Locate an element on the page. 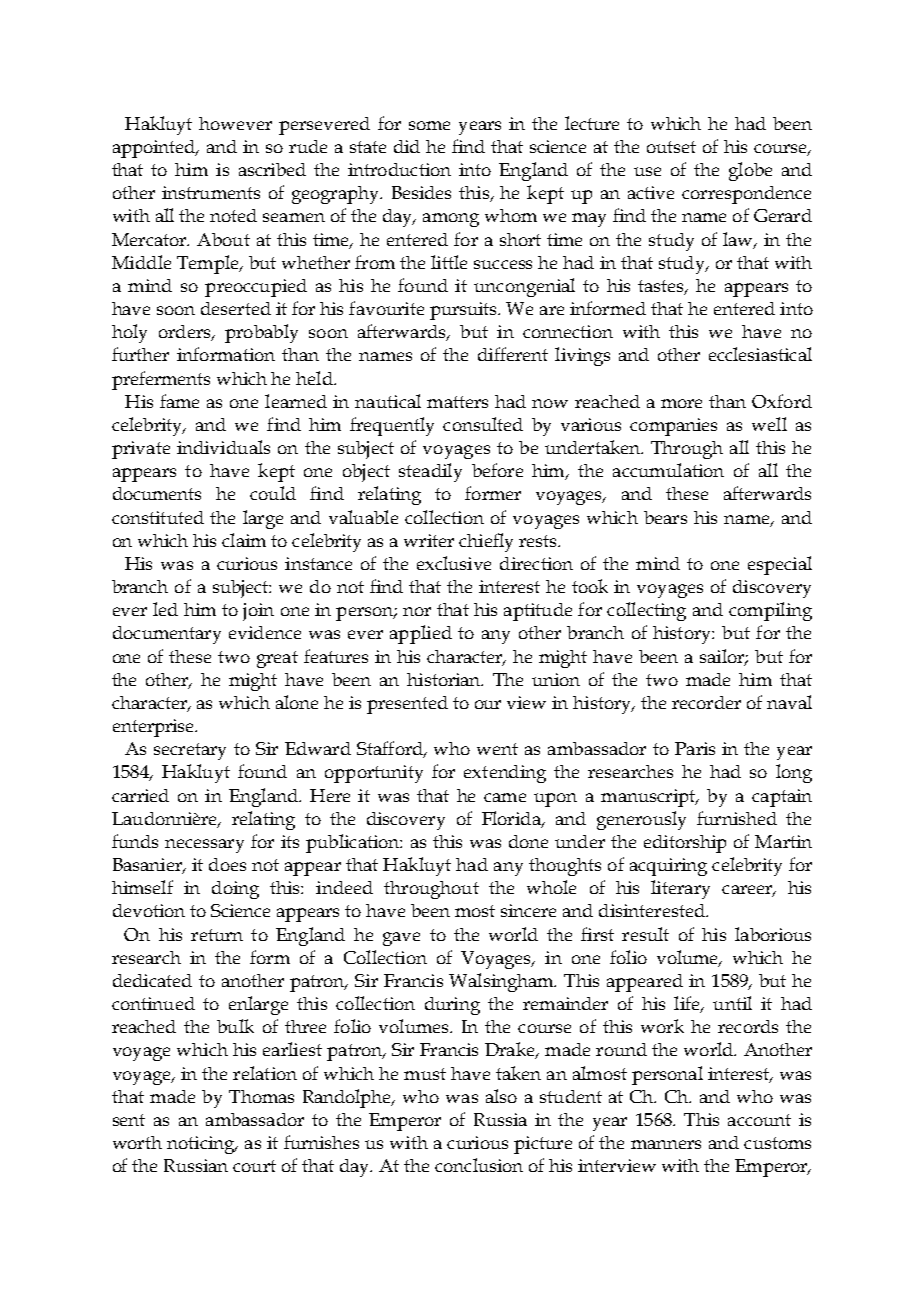 Image resolution: width=924 pixels, height=1308 pixels. instruments is located at coordinates (211, 192).
